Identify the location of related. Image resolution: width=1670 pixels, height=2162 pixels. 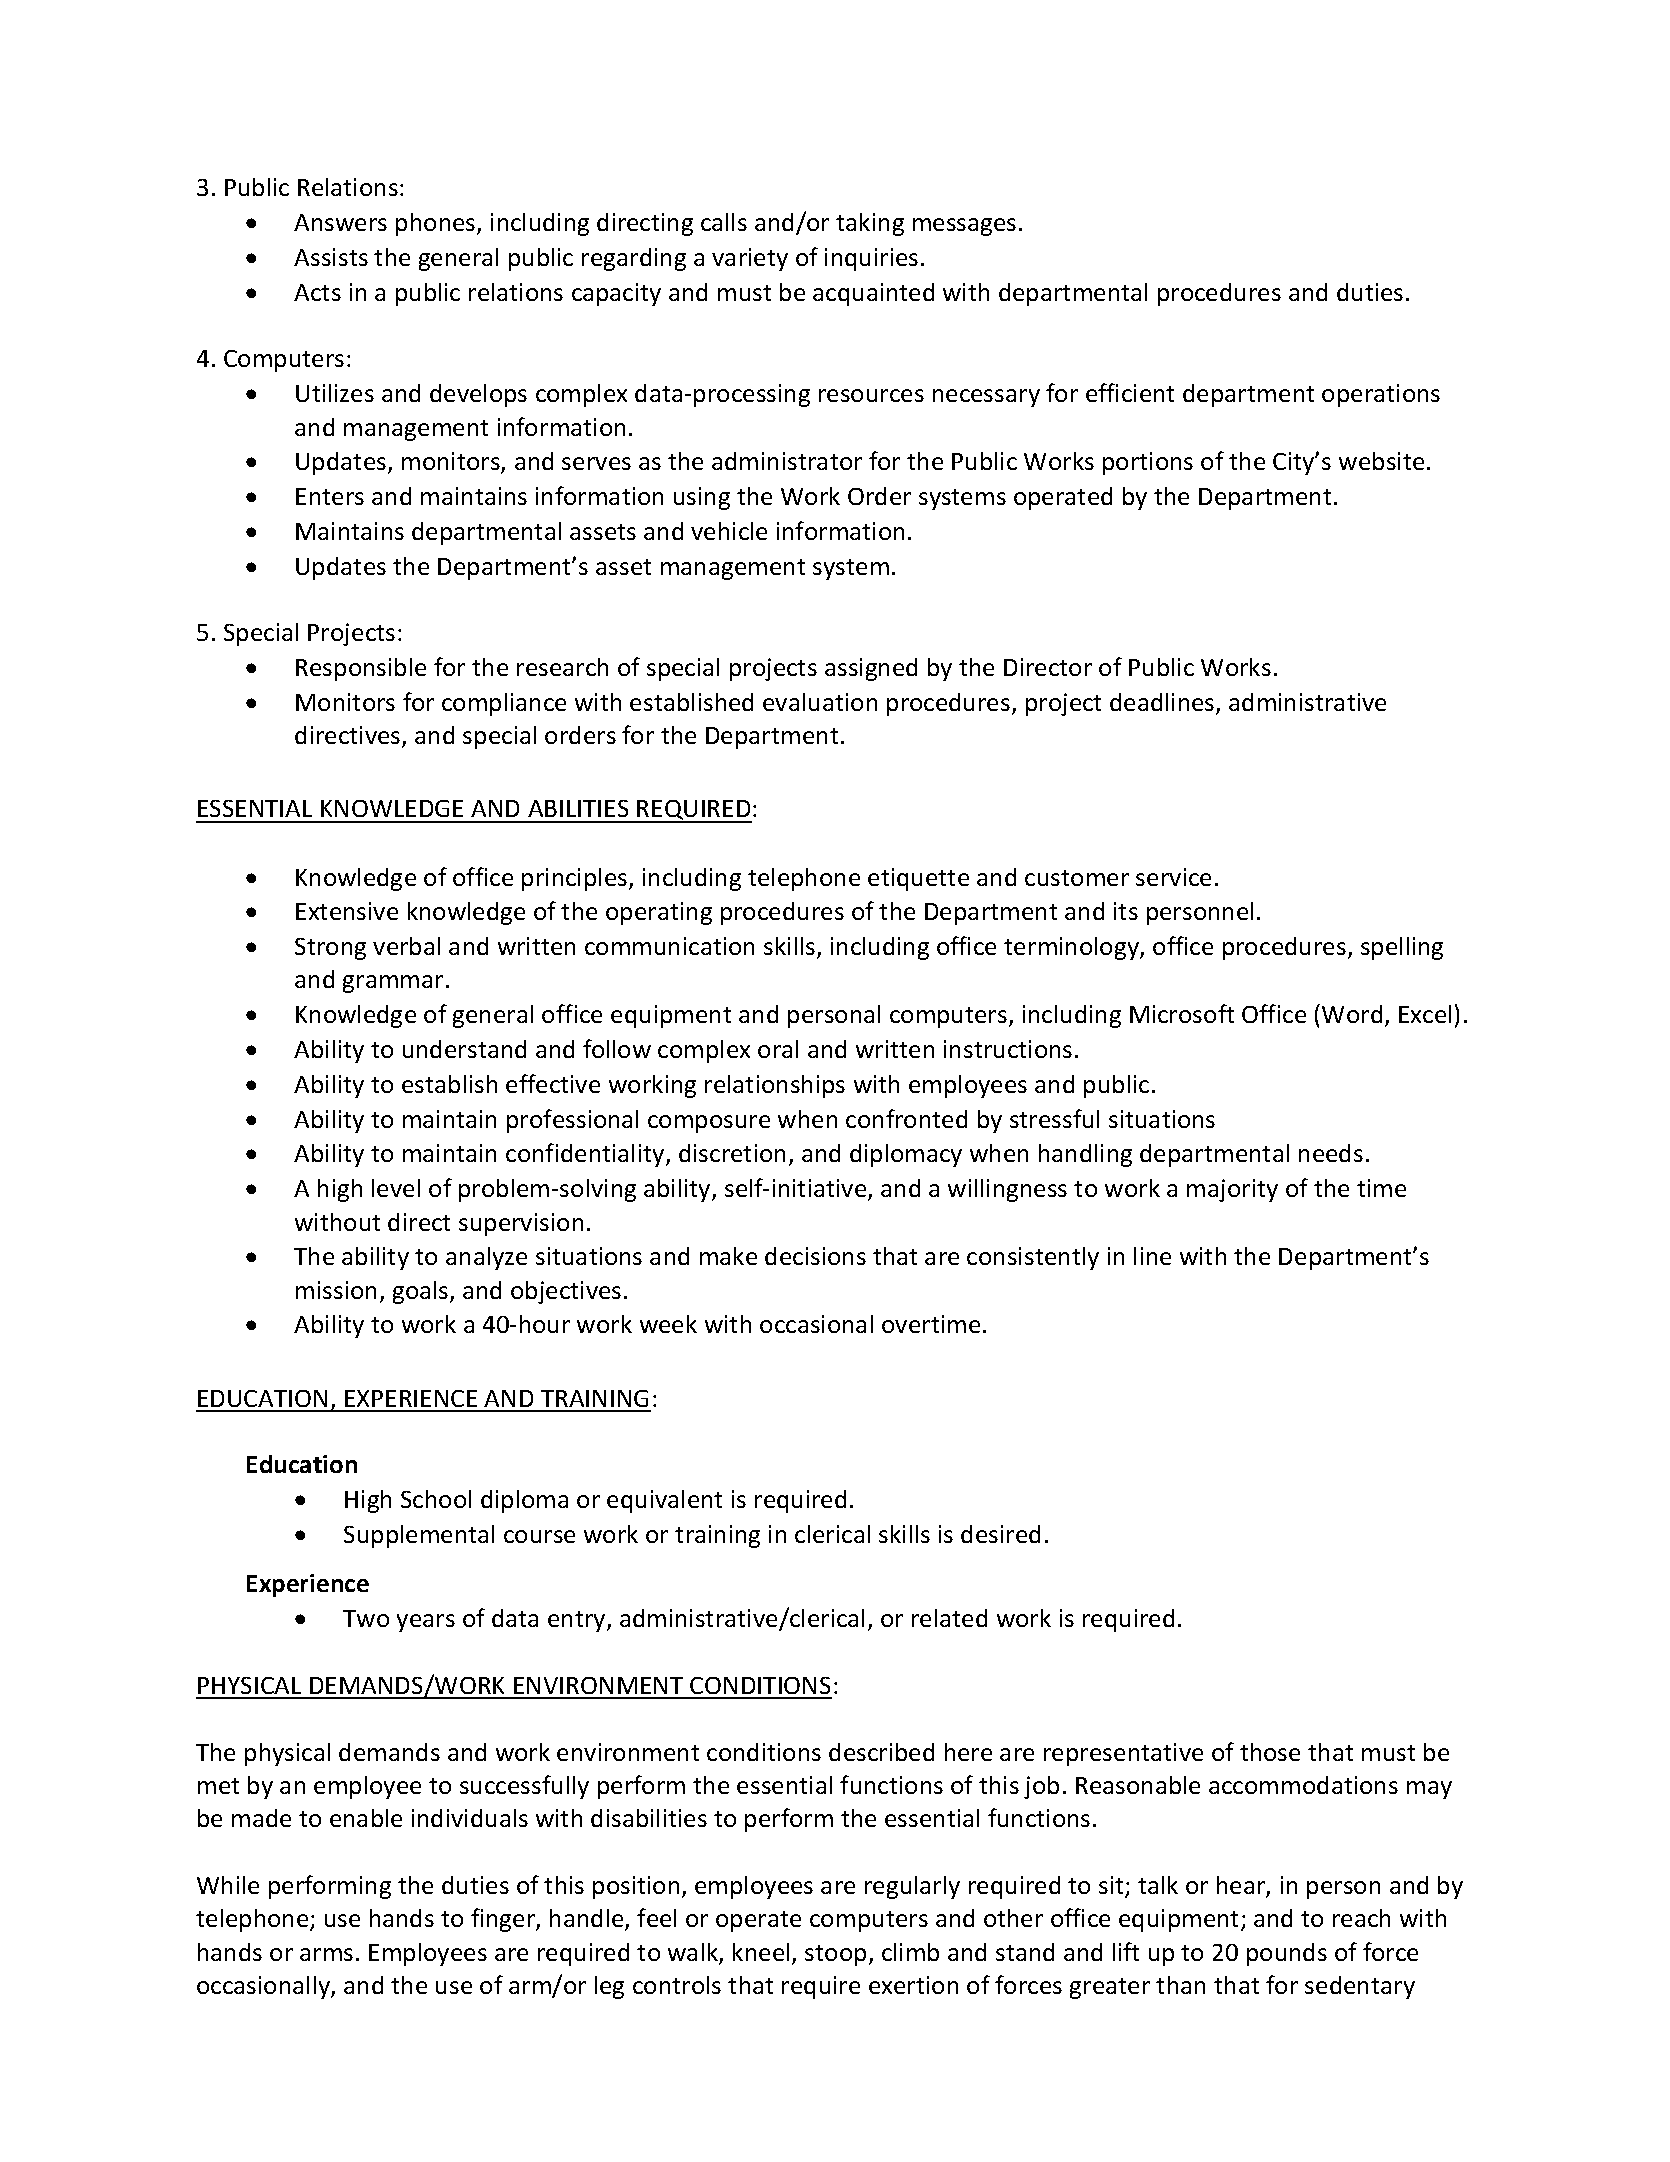
(949, 1618).
